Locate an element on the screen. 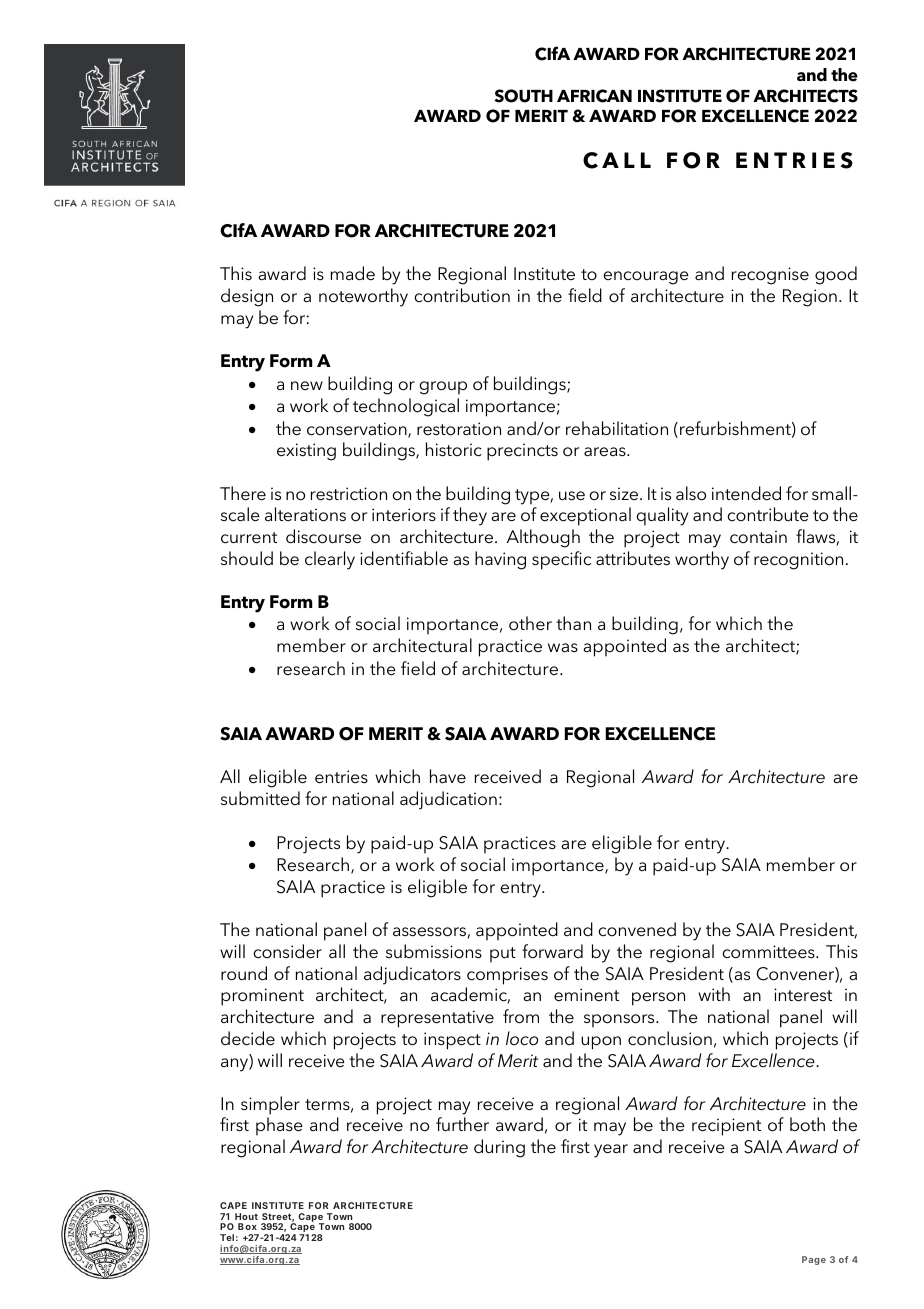 This screenshot has height=1309, width=924. precincts is located at coordinates (522, 452).
